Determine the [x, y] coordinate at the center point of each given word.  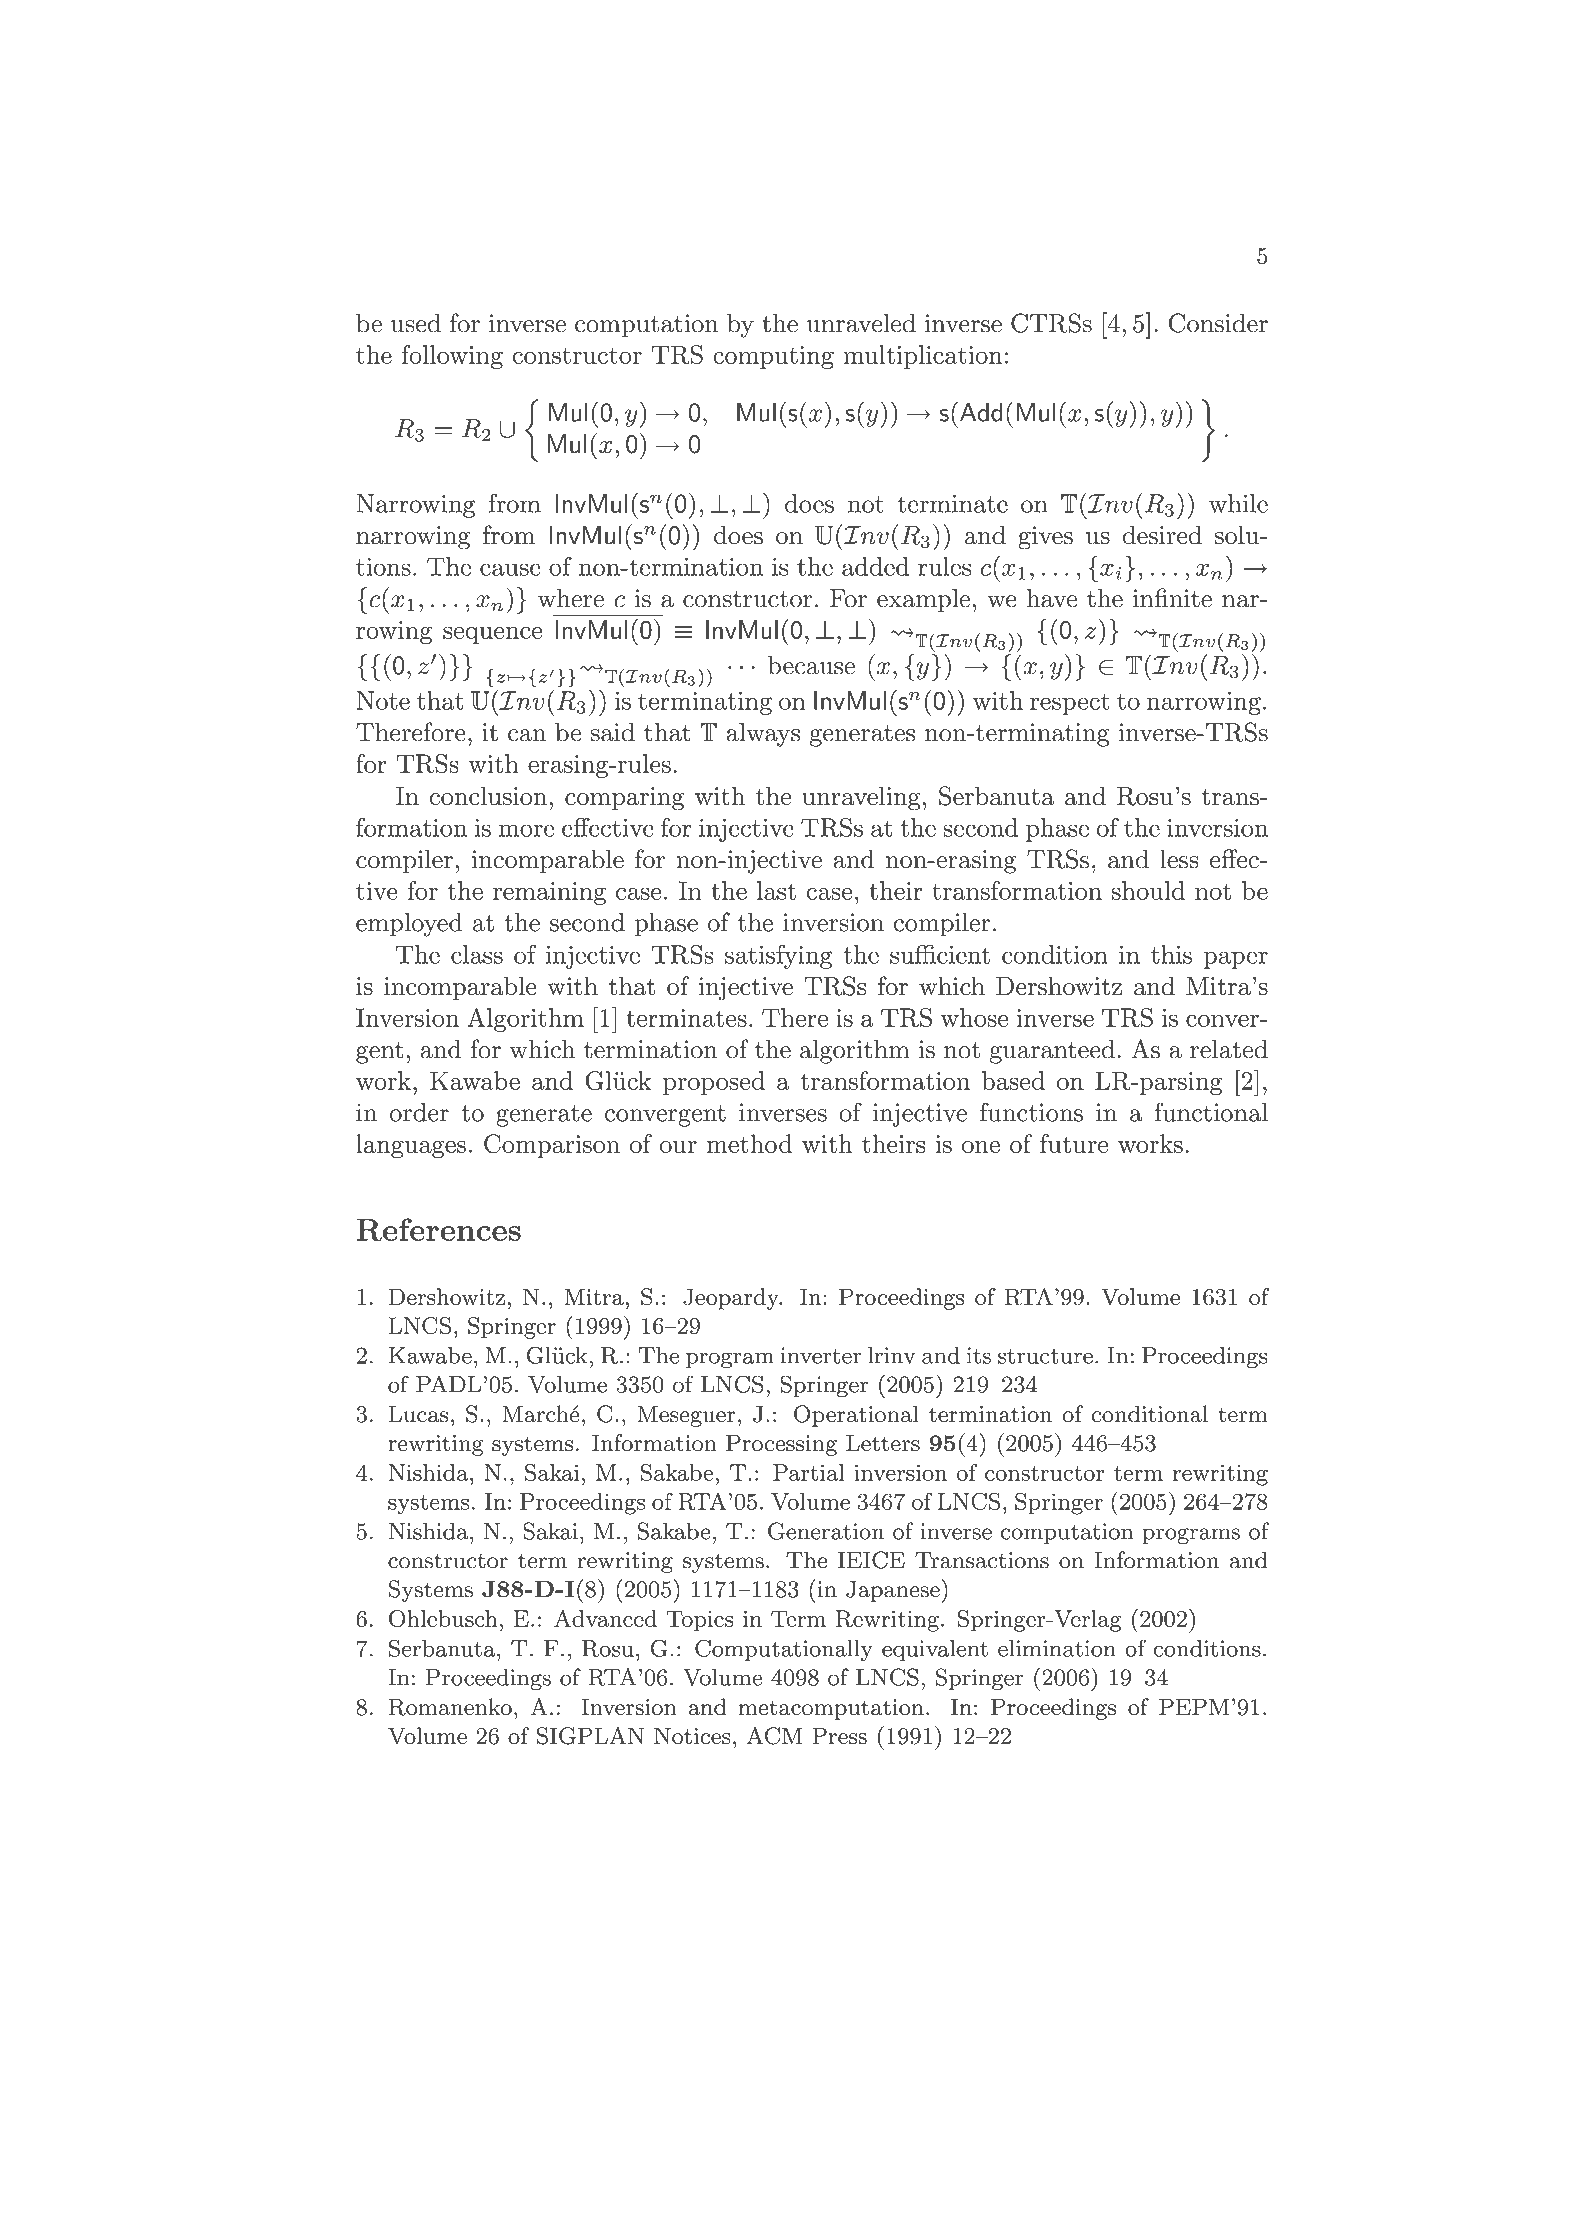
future [1074, 1143]
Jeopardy [732, 1299]
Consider [1218, 323]
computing [773, 357]
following [452, 357]
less [1179, 859]
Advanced [605, 1618]
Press [839, 1736]
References [438, 1229]
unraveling [861, 798]
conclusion [488, 796]
